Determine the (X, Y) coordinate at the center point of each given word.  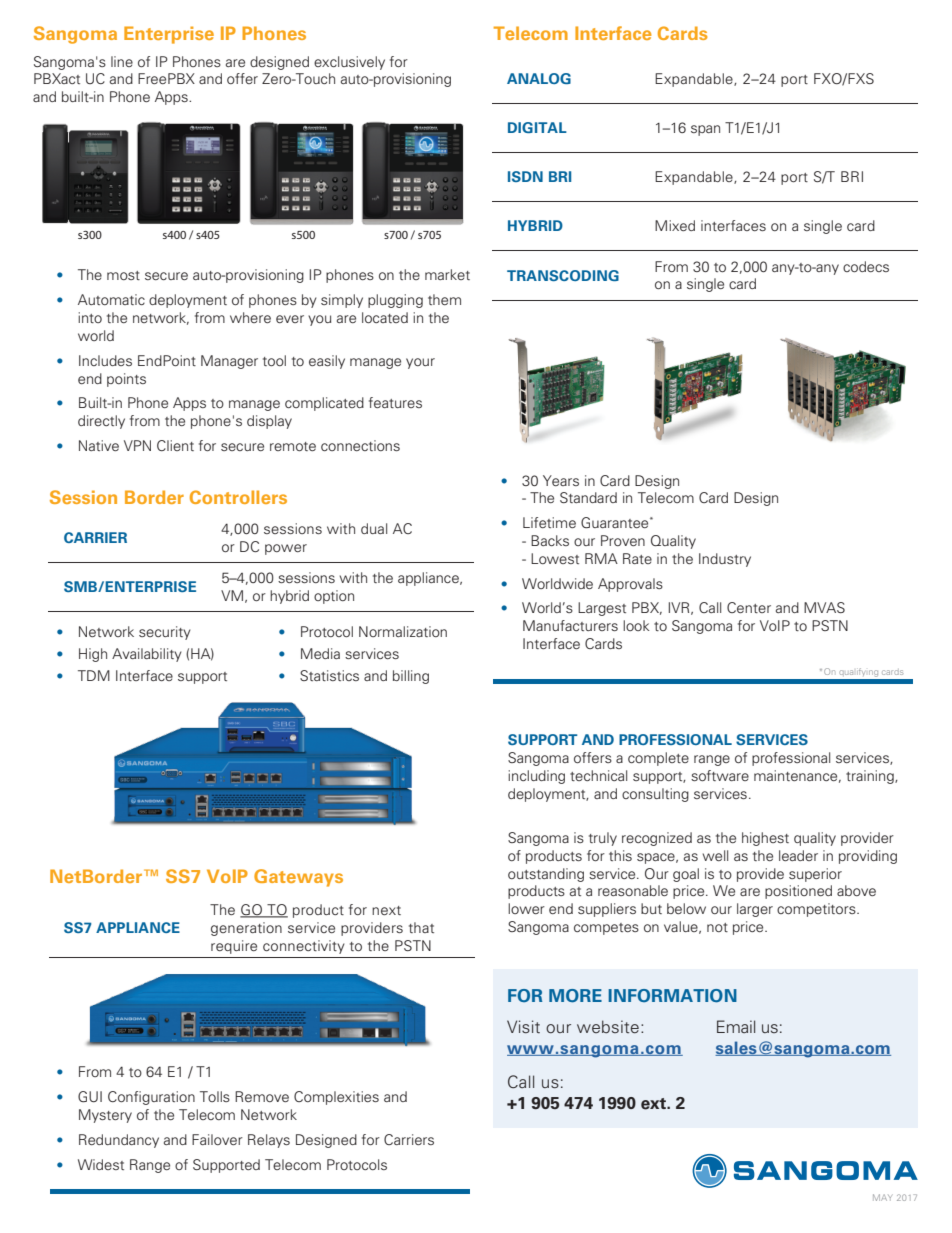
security (165, 633)
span (705, 130)
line (122, 61)
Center (749, 607)
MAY (882, 1197)
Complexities (336, 1098)
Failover (217, 1139)
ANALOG (539, 78)
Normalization (403, 631)
